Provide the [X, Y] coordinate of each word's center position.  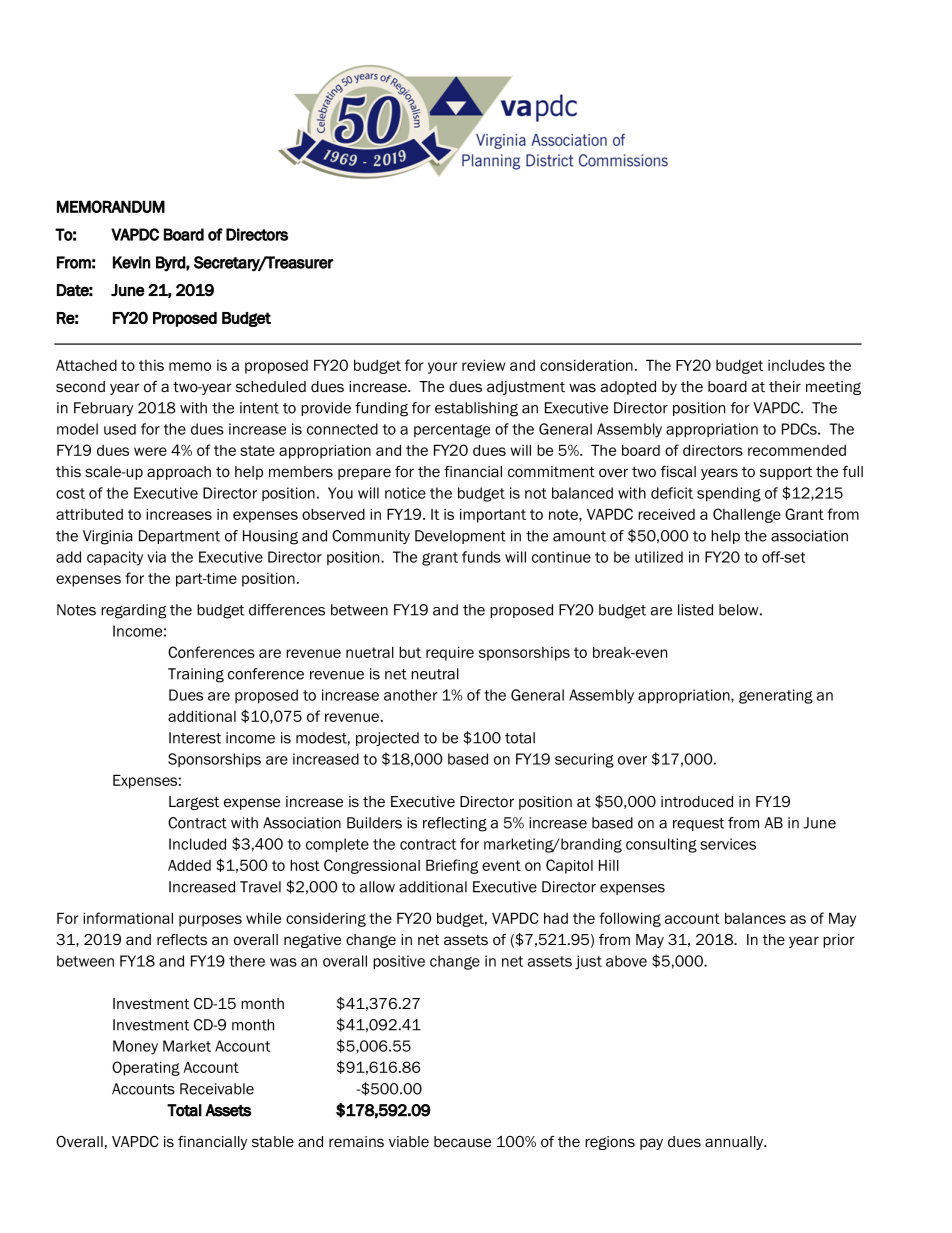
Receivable [217, 1089]
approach [179, 473]
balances [755, 918]
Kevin [132, 262]
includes [796, 365]
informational [128, 918]
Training [196, 675]
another [411, 695]
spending [729, 494]
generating [776, 696]
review [483, 365]
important [493, 515]
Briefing [452, 866]
